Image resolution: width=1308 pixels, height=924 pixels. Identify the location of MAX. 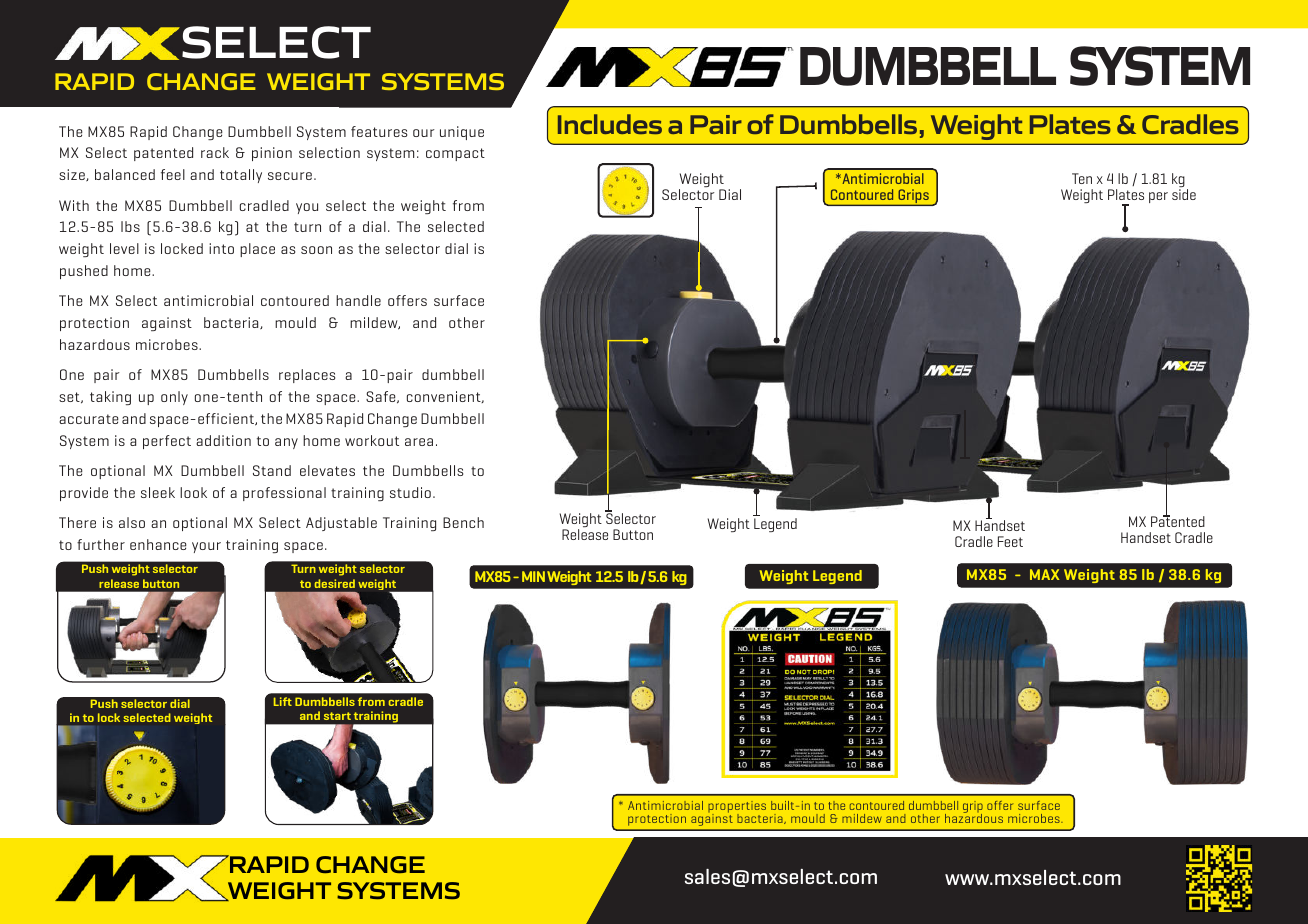
(1044, 574).
